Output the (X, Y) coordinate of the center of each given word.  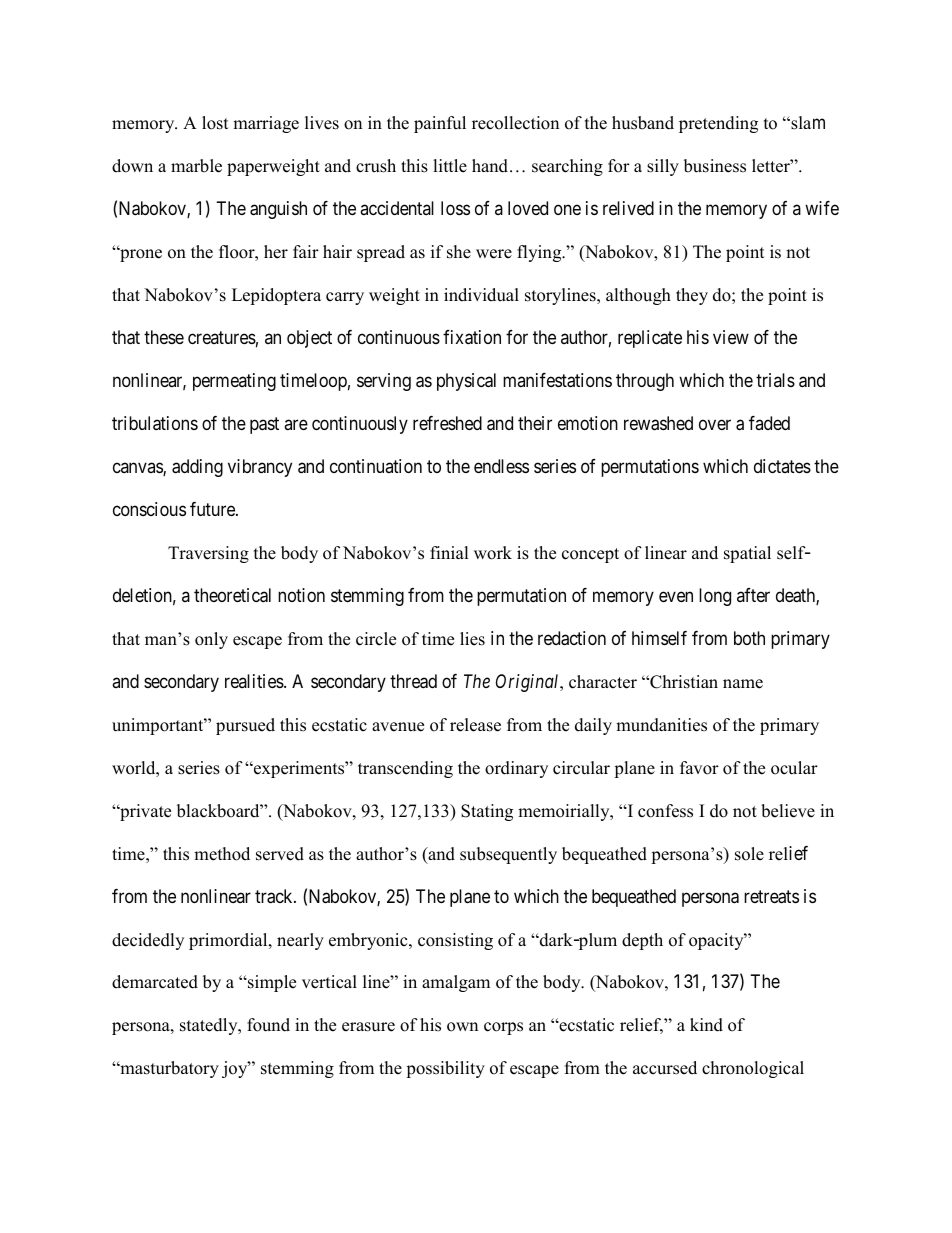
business (715, 166)
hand (491, 166)
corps (503, 1028)
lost (215, 123)
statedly (210, 1026)
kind (706, 1025)
